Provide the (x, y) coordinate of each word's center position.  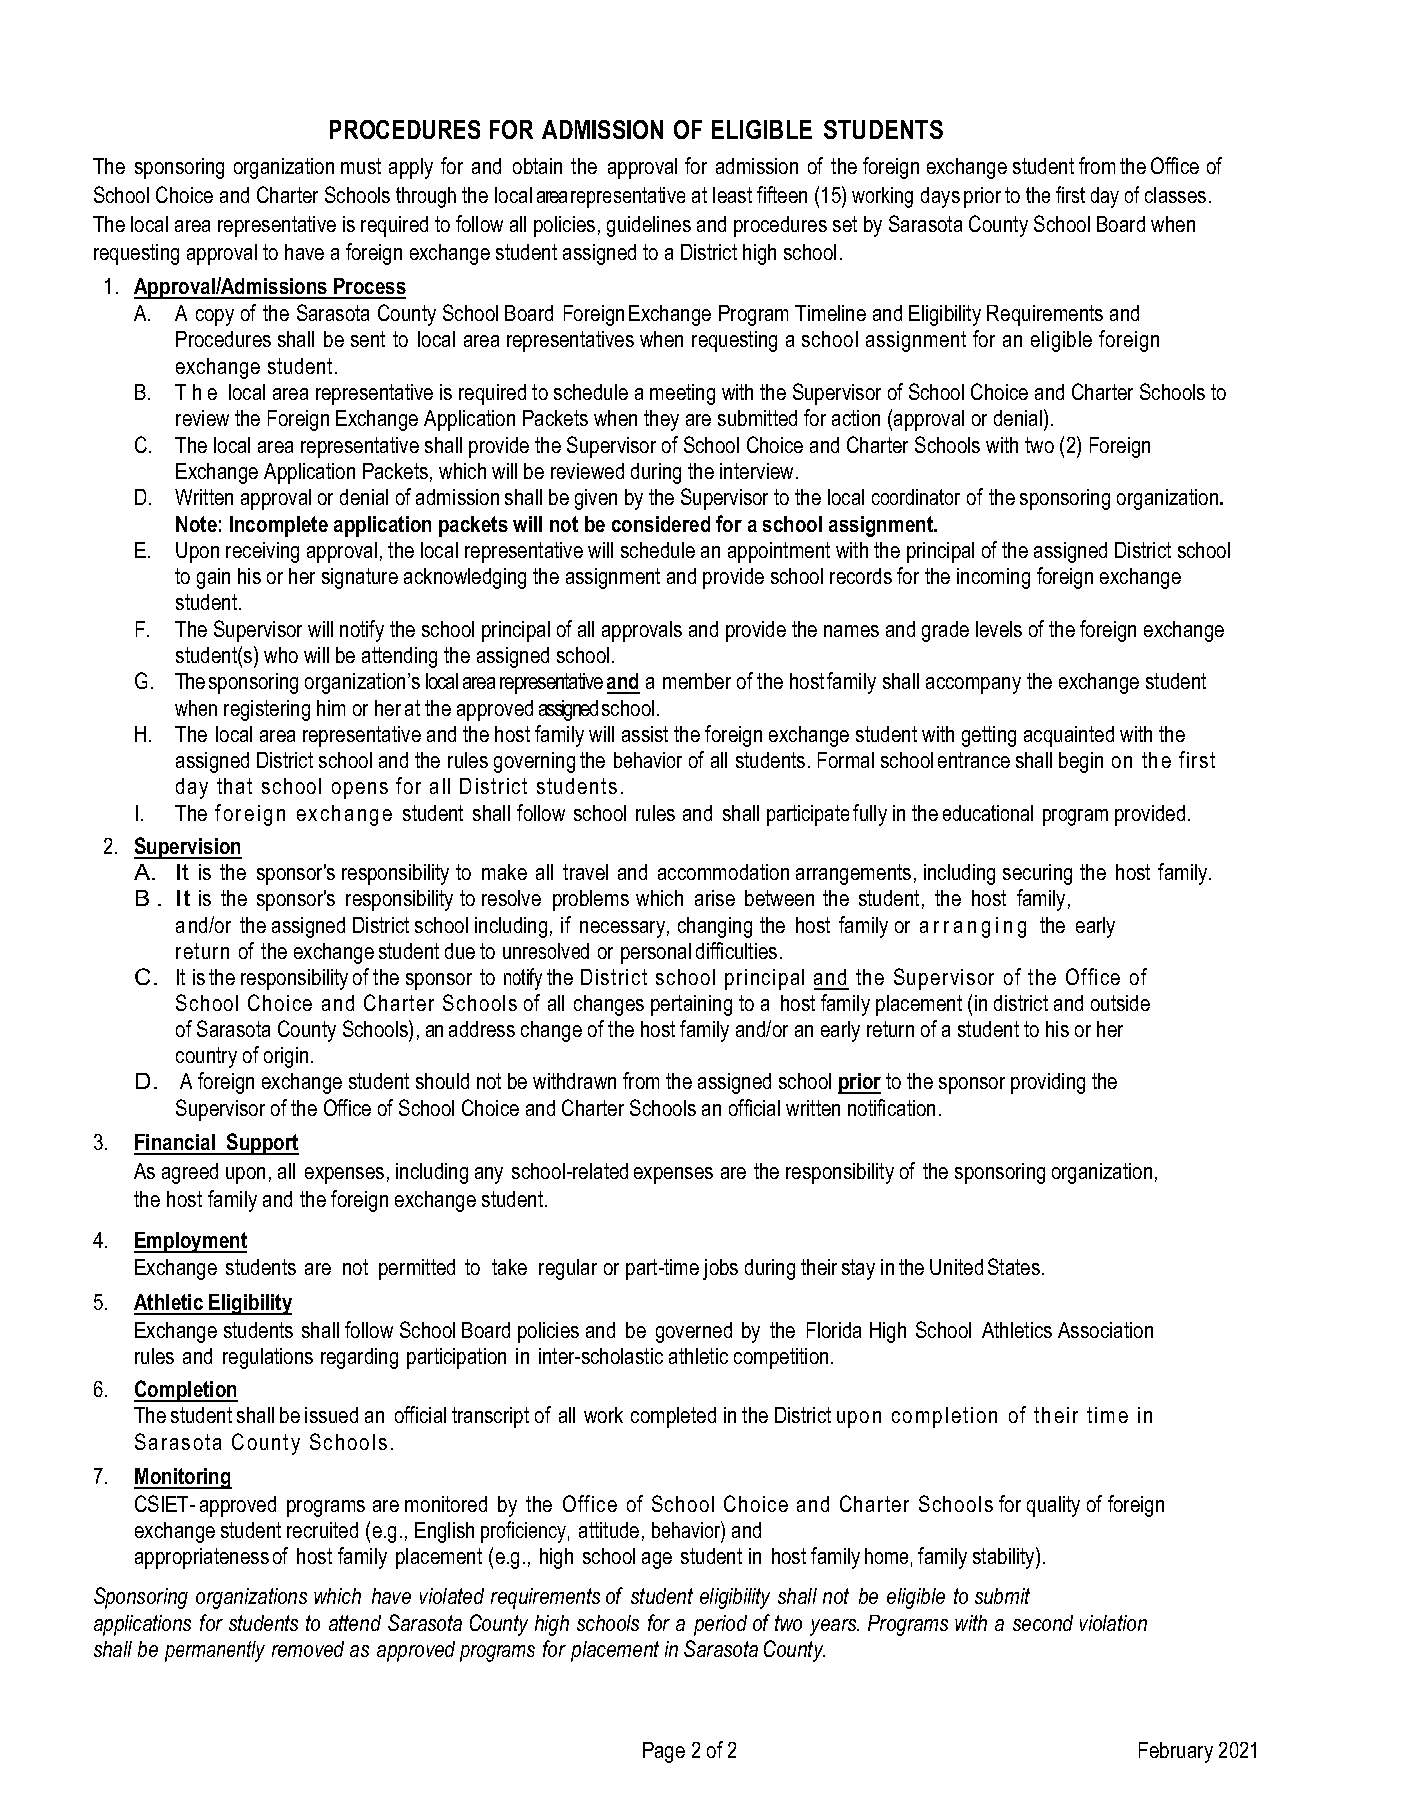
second (1043, 1623)
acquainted (1069, 736)
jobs (720, 1269)
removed (308, 1649)
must (361, 166)
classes (1175, 195)
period (720, 1625)
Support (262, 1144)
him (331, 708)
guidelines (649, 226)
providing (1048, 1083)
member (697, 681)
